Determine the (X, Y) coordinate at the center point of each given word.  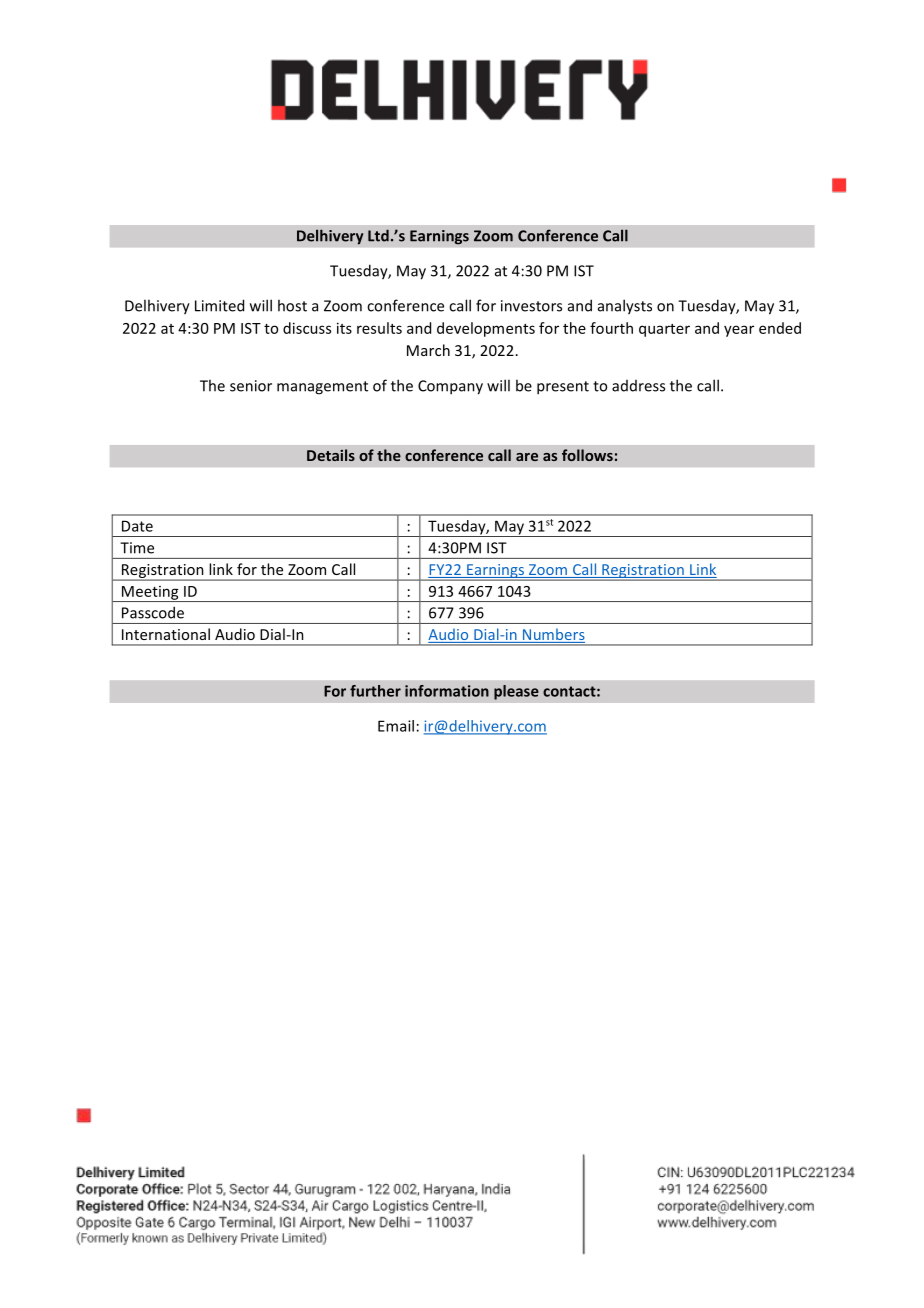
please (516, 692)
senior (251, 386)
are (527, 457)
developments (486, 329)
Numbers (553, 635)
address (638, 386)
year (739, 331)
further (375, 691)
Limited (219, 305)
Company (450, 387)
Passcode (153, 613)
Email (396, 726)
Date (137, 526)
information (447, 691)
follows (587, 455)
